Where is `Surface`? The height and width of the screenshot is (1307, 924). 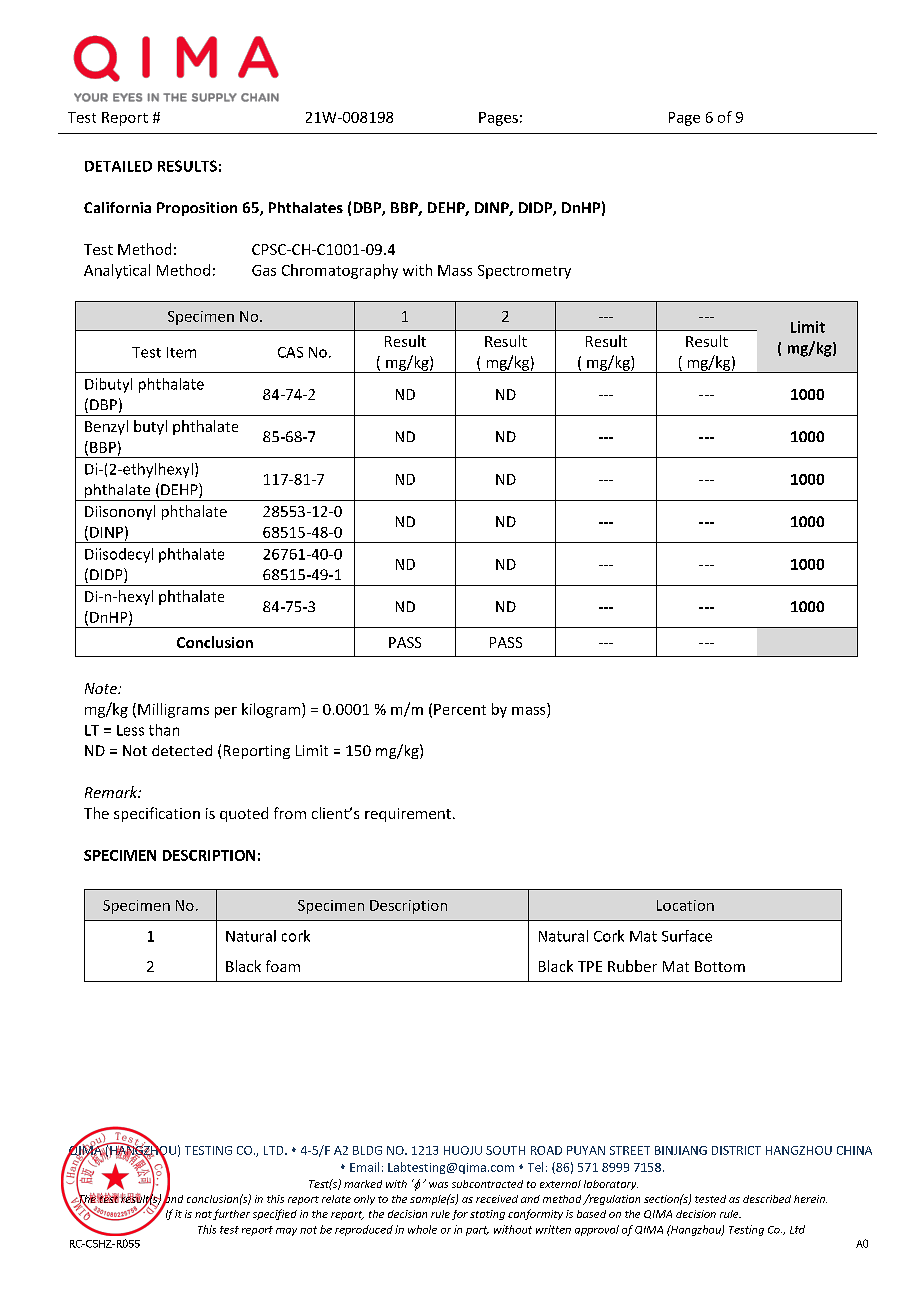 Surface is located at coordinates (687, 936).
